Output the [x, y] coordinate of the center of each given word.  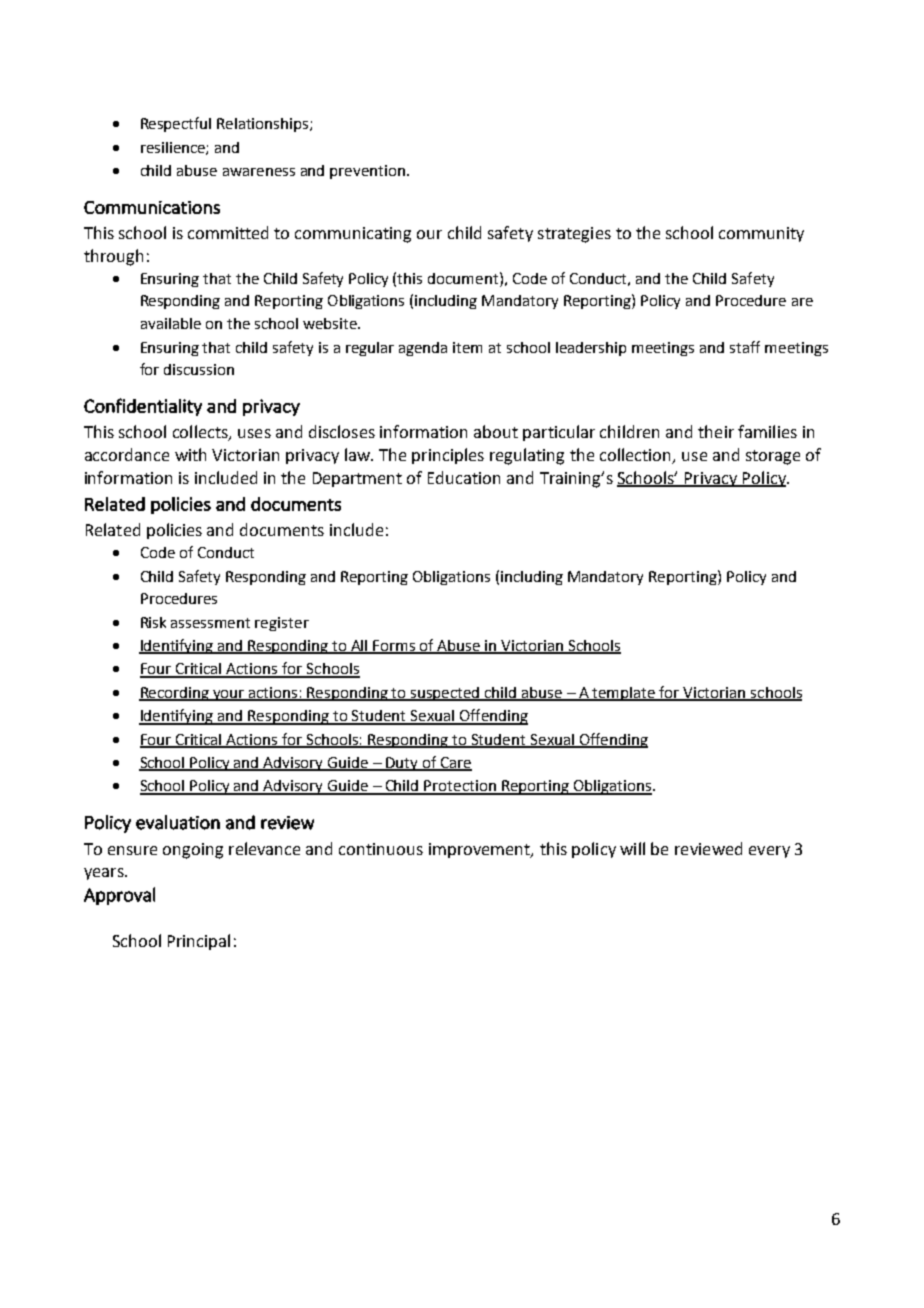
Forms [395, 647]
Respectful [176, 124]
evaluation [178, 822]
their [716, 431]
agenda [423, 349]
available [171, 323]
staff [745, 347]
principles [448, 456]
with [190, 454]
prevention [367, 172]
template [624, 694]
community [761, 234]
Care [455, 764]
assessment [210, 623]
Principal [199, 942]
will [632, 848]
